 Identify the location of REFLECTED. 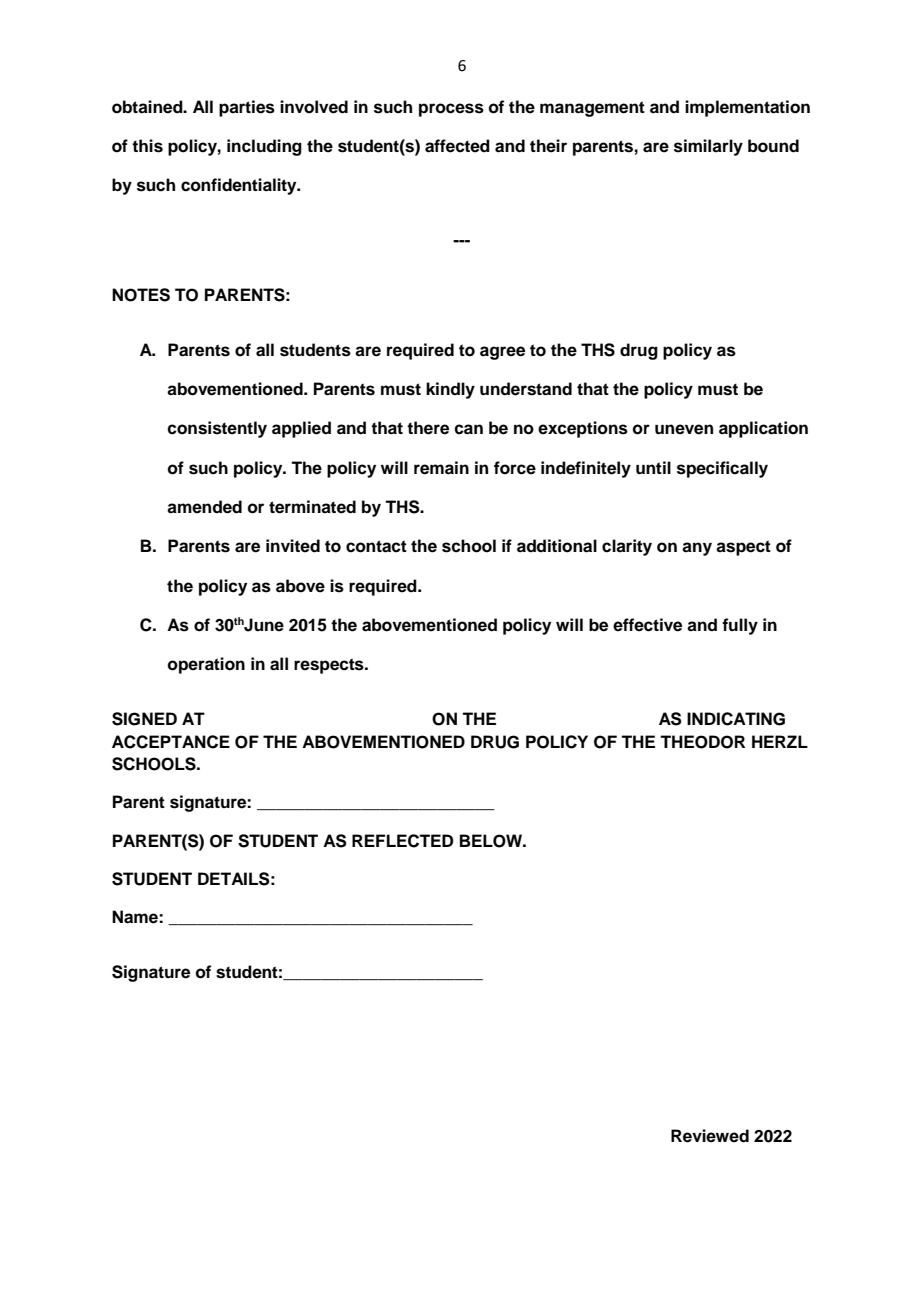
(402, 841).
